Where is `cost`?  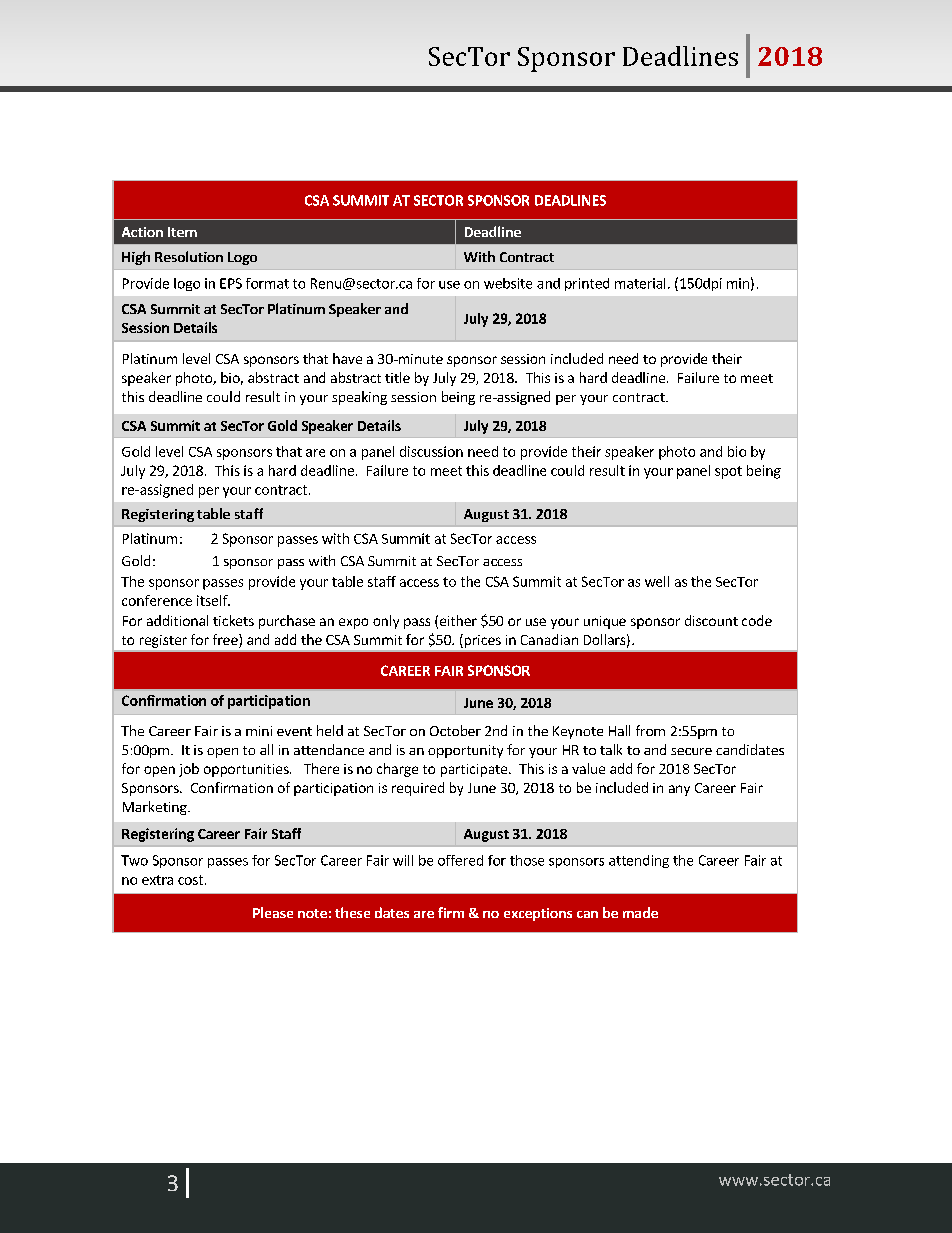
cost is located at coordinates (190, 880).
